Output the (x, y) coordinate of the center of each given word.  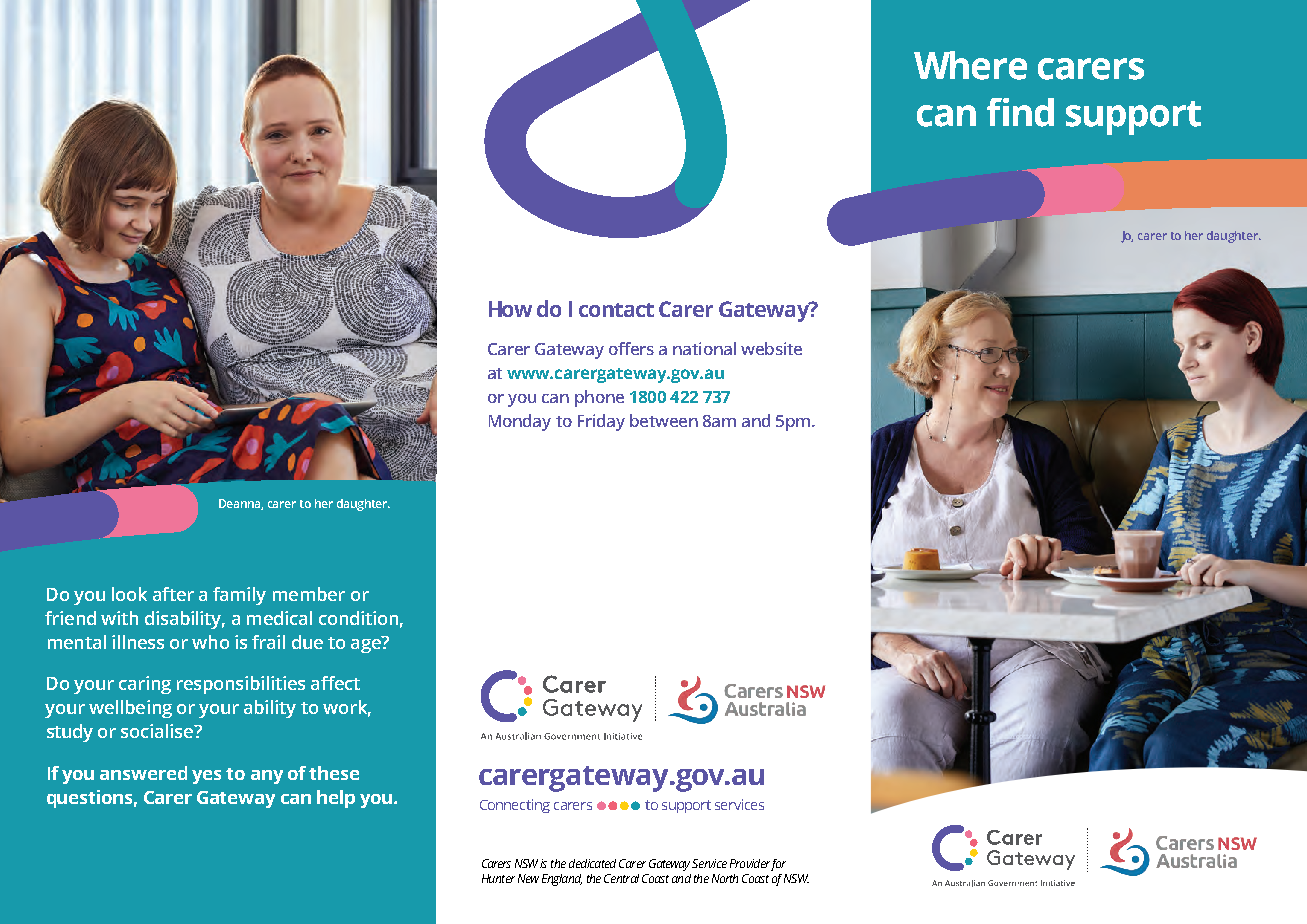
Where (970, 65)
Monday (520, 422)
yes (206, 777)
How (510, 309)
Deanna (241, 504)
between (664, 420)
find (1020, 112)
